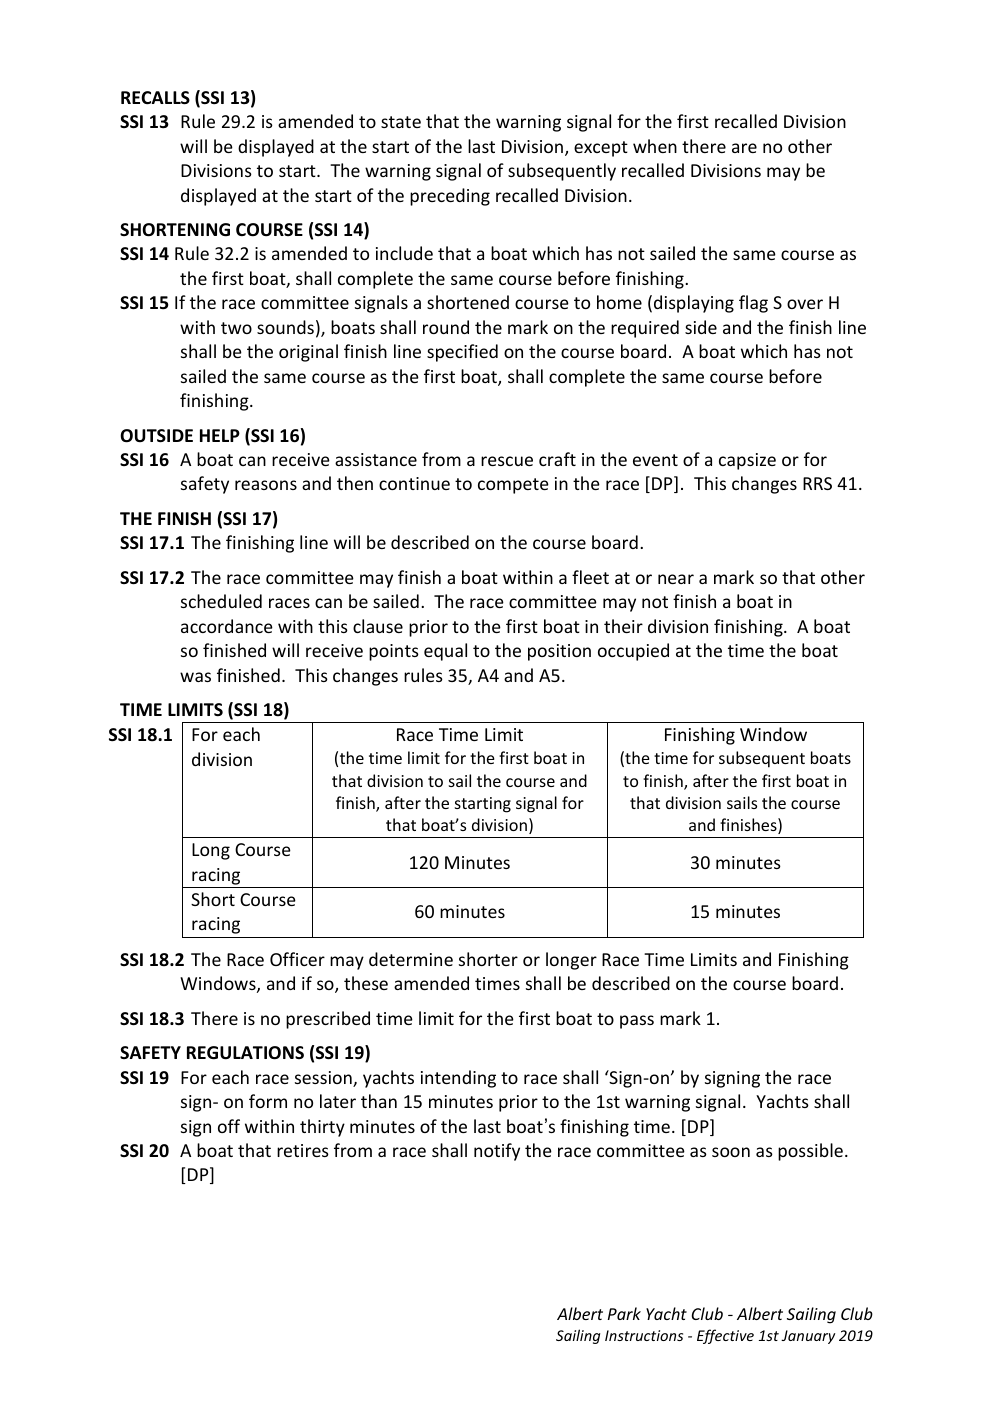 The width and height of the screenshot is (993, 1405). I want to click on equal, so click(445, 652).
